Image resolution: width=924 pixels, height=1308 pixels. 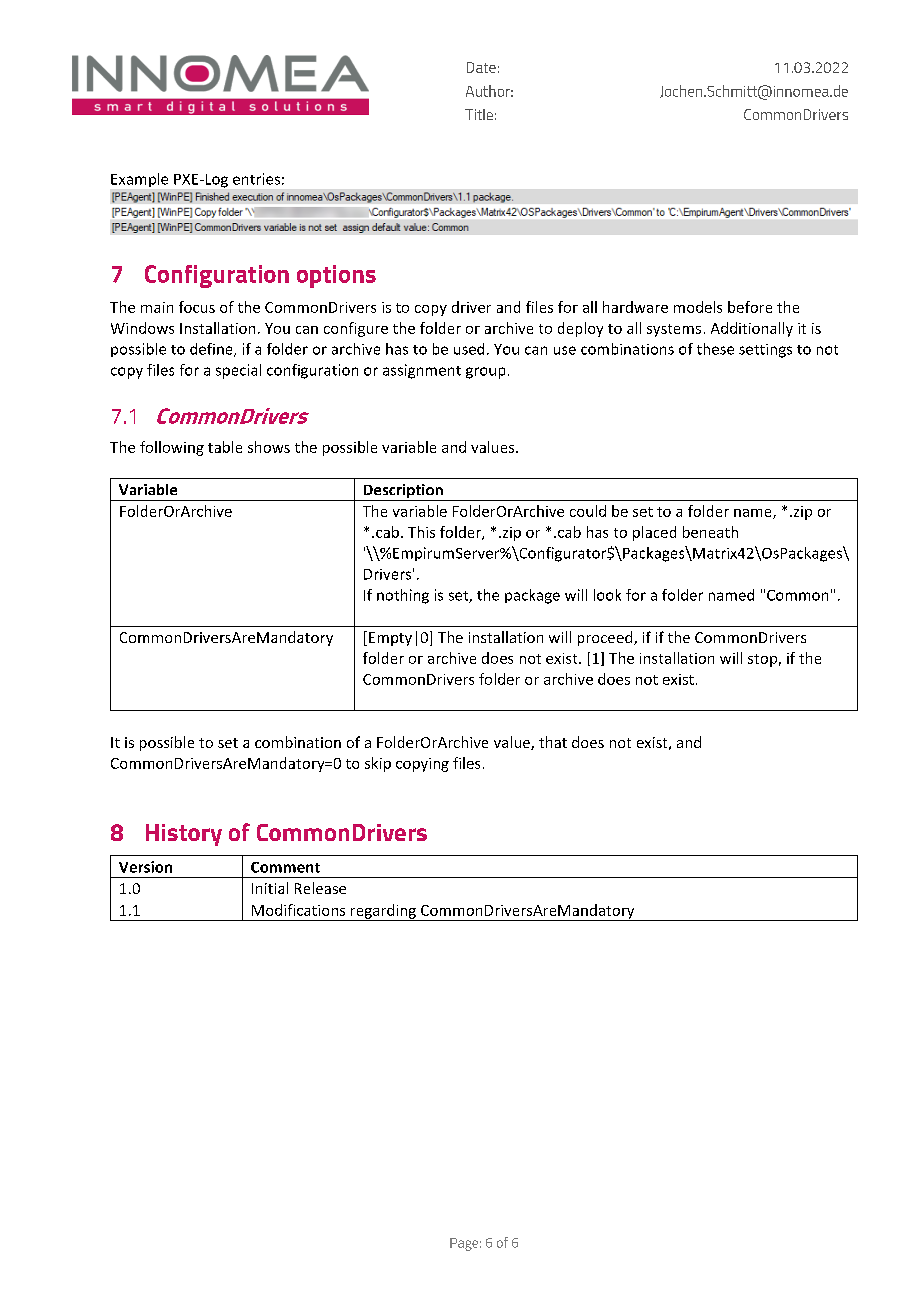 I want to click on used, so click(x=469, y=349).
